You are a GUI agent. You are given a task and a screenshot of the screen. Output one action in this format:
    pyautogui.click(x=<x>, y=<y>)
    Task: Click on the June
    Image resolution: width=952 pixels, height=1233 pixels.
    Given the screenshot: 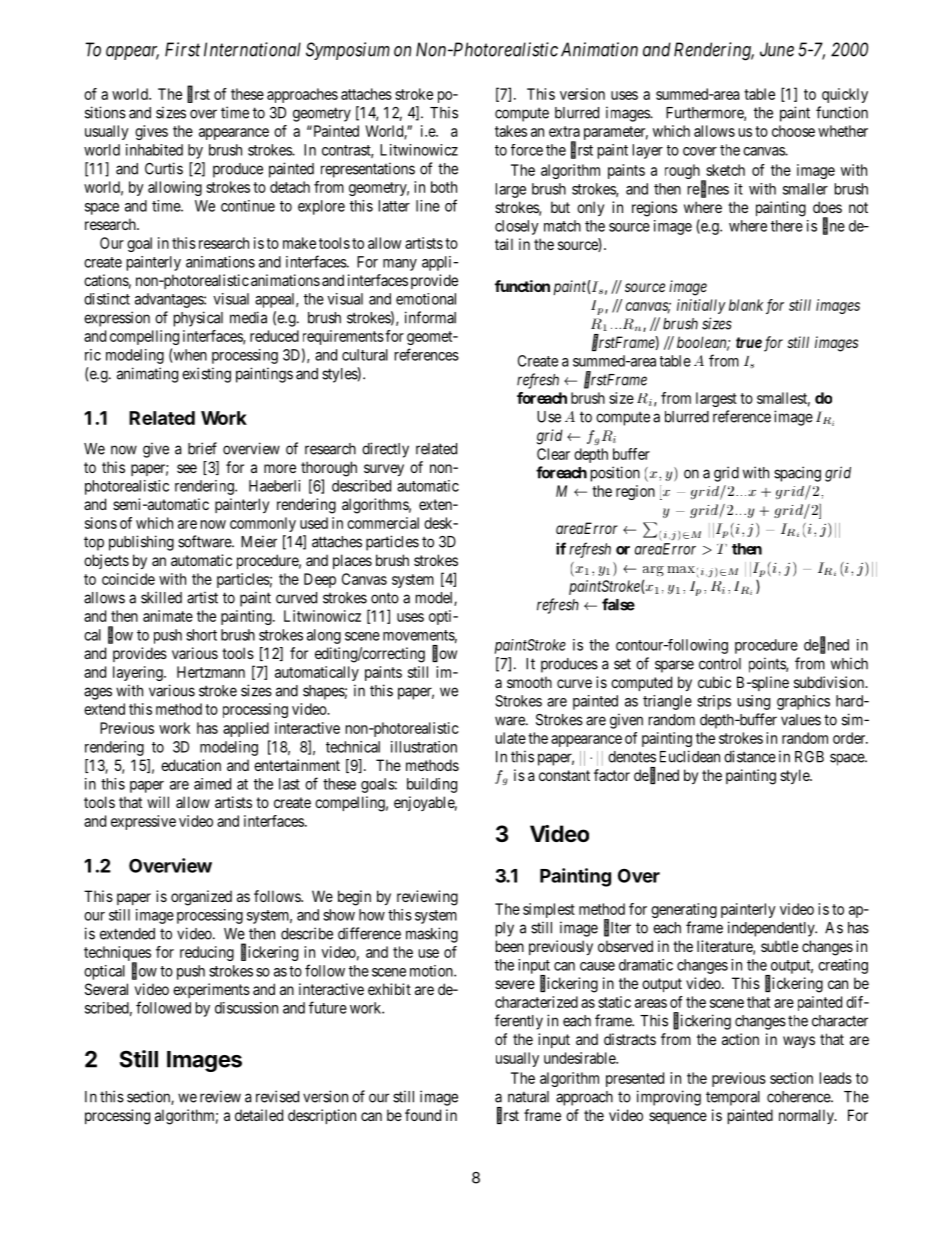 What is the action you would take?
    pyautogui.click(x=777, y=49)
